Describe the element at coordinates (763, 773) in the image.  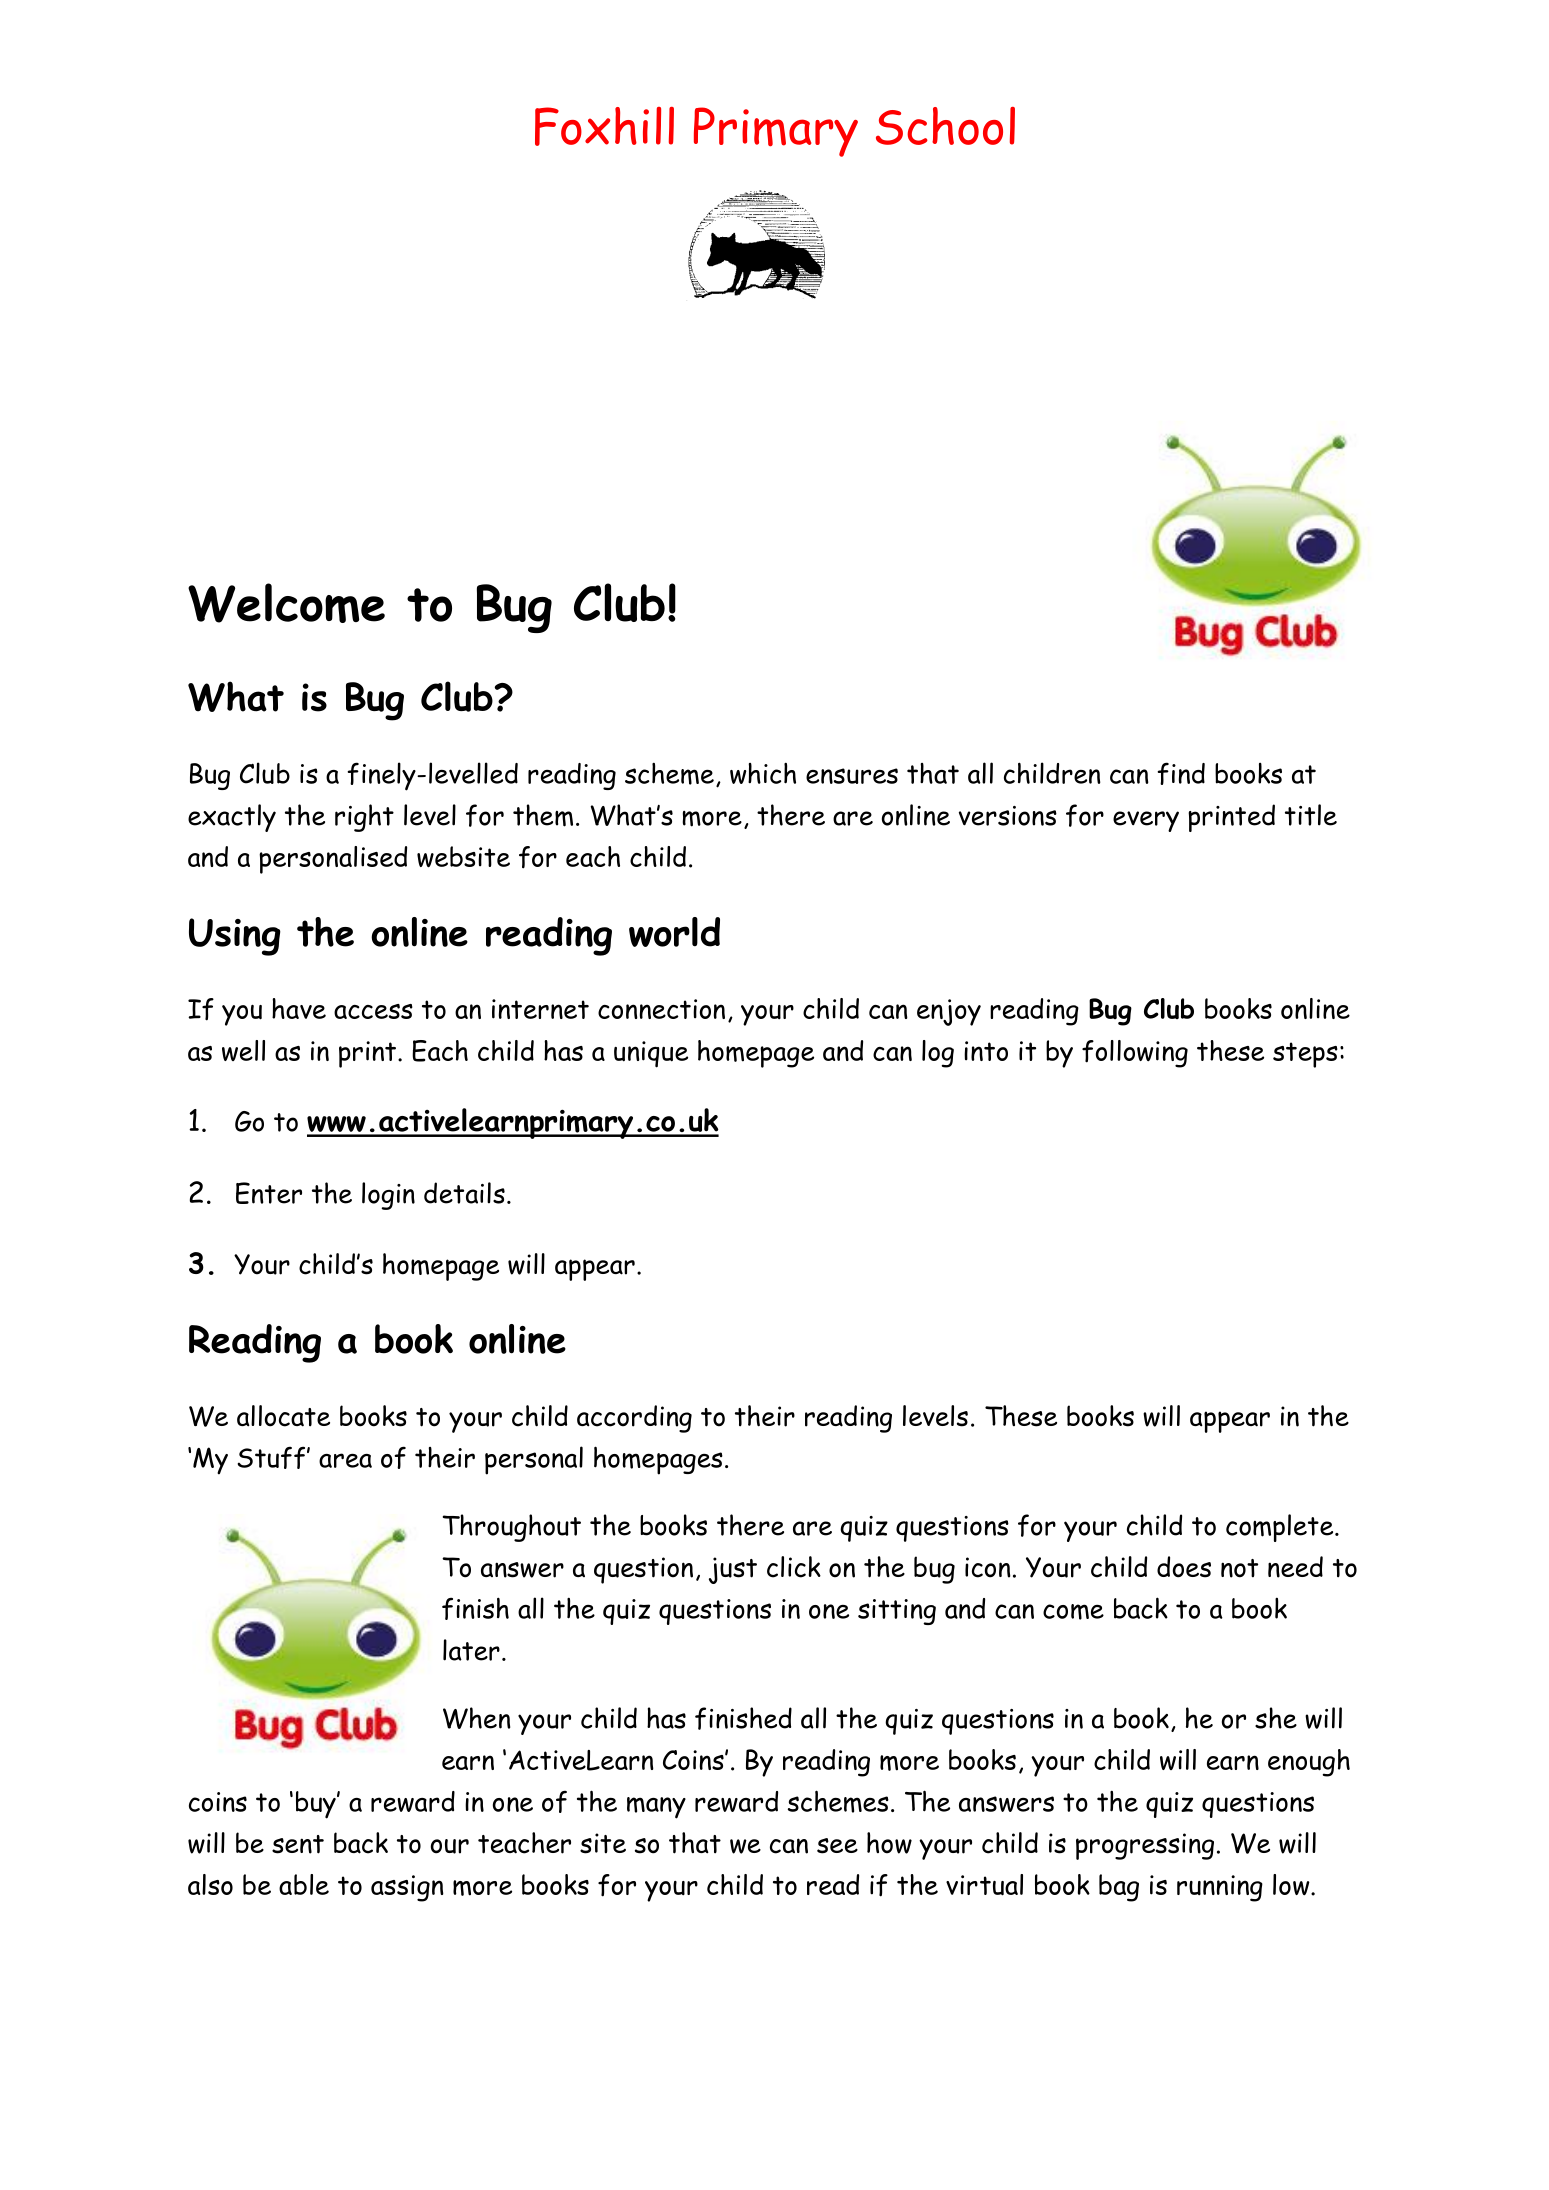
I see `which` at that location.
